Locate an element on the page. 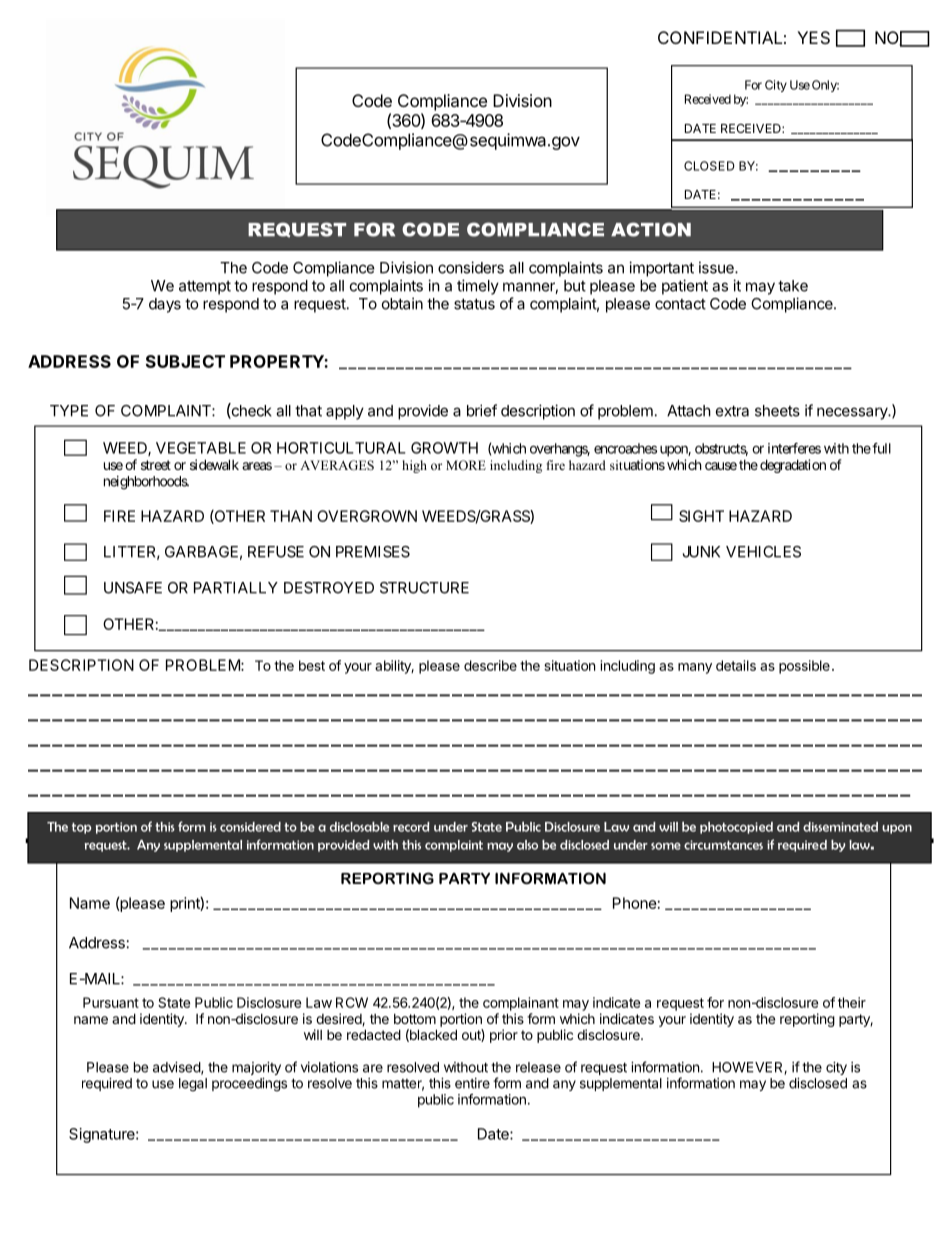 This page has width=952, height=1233. STRUCTURE is located at coordinates (424, 588).
